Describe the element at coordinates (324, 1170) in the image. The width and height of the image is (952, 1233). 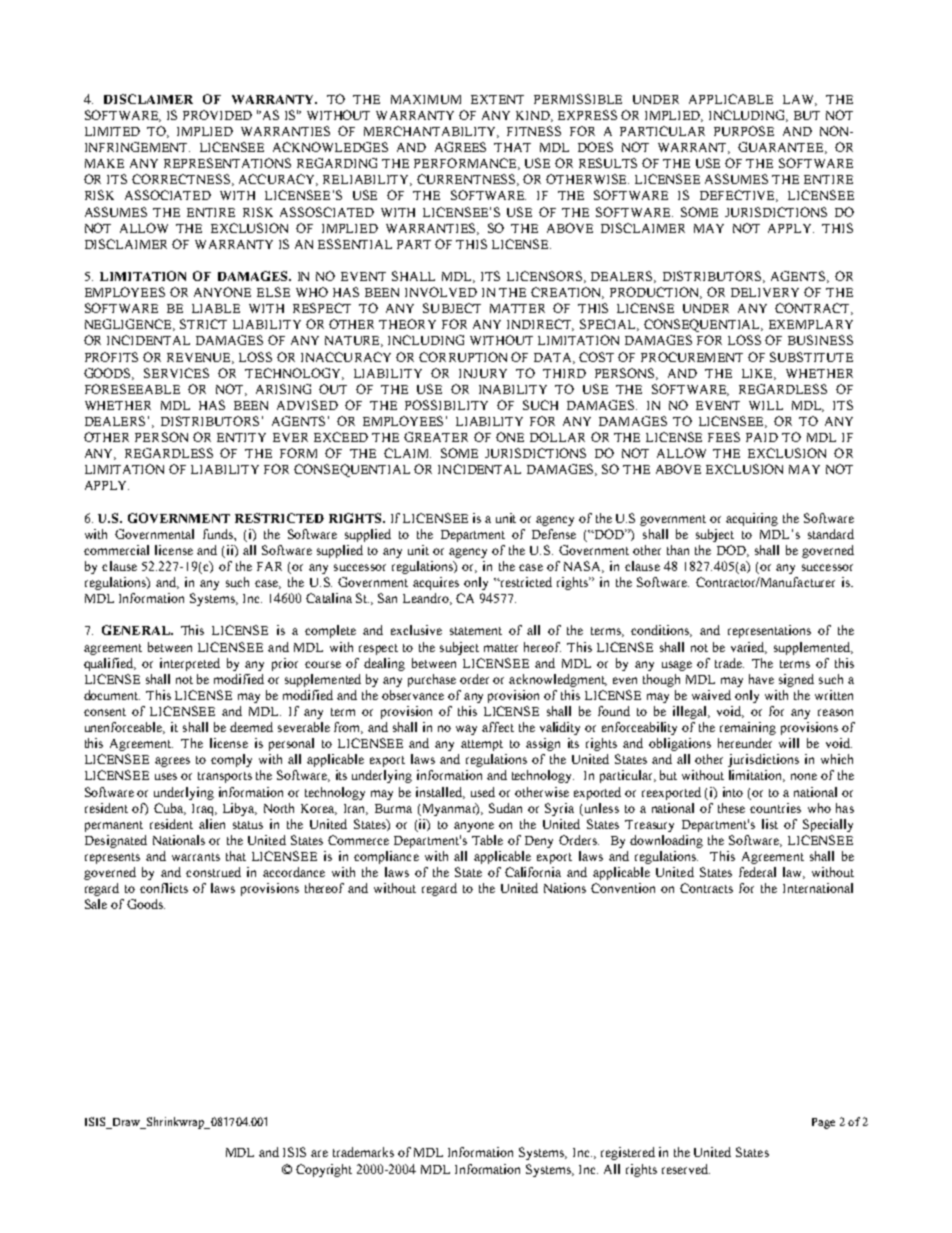
I see `Copyright` at that location.
